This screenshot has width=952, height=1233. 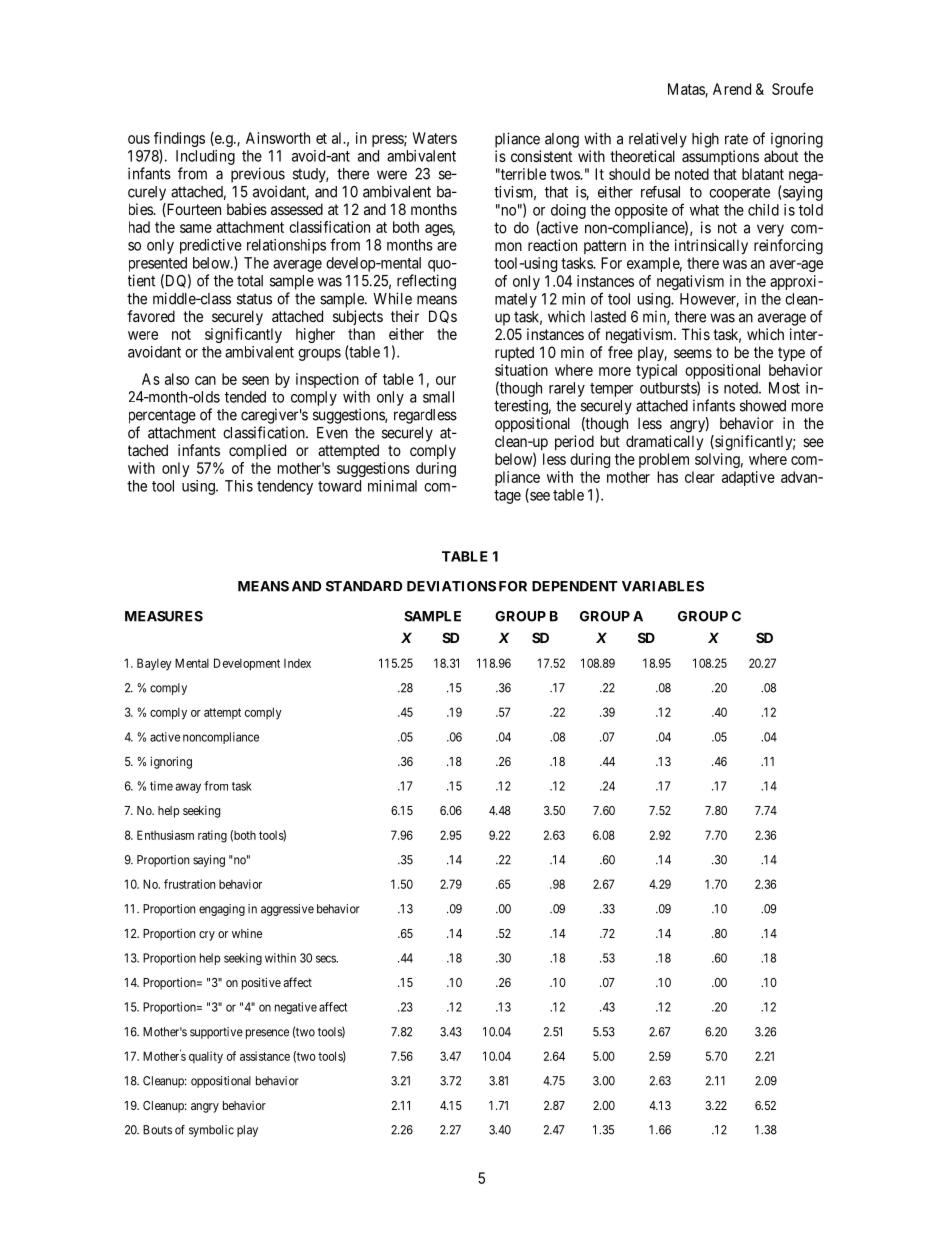 What do you see at coordinates (720, 157) in the screenshot?
I see `assumptions` at bounding box center [720, 157].
